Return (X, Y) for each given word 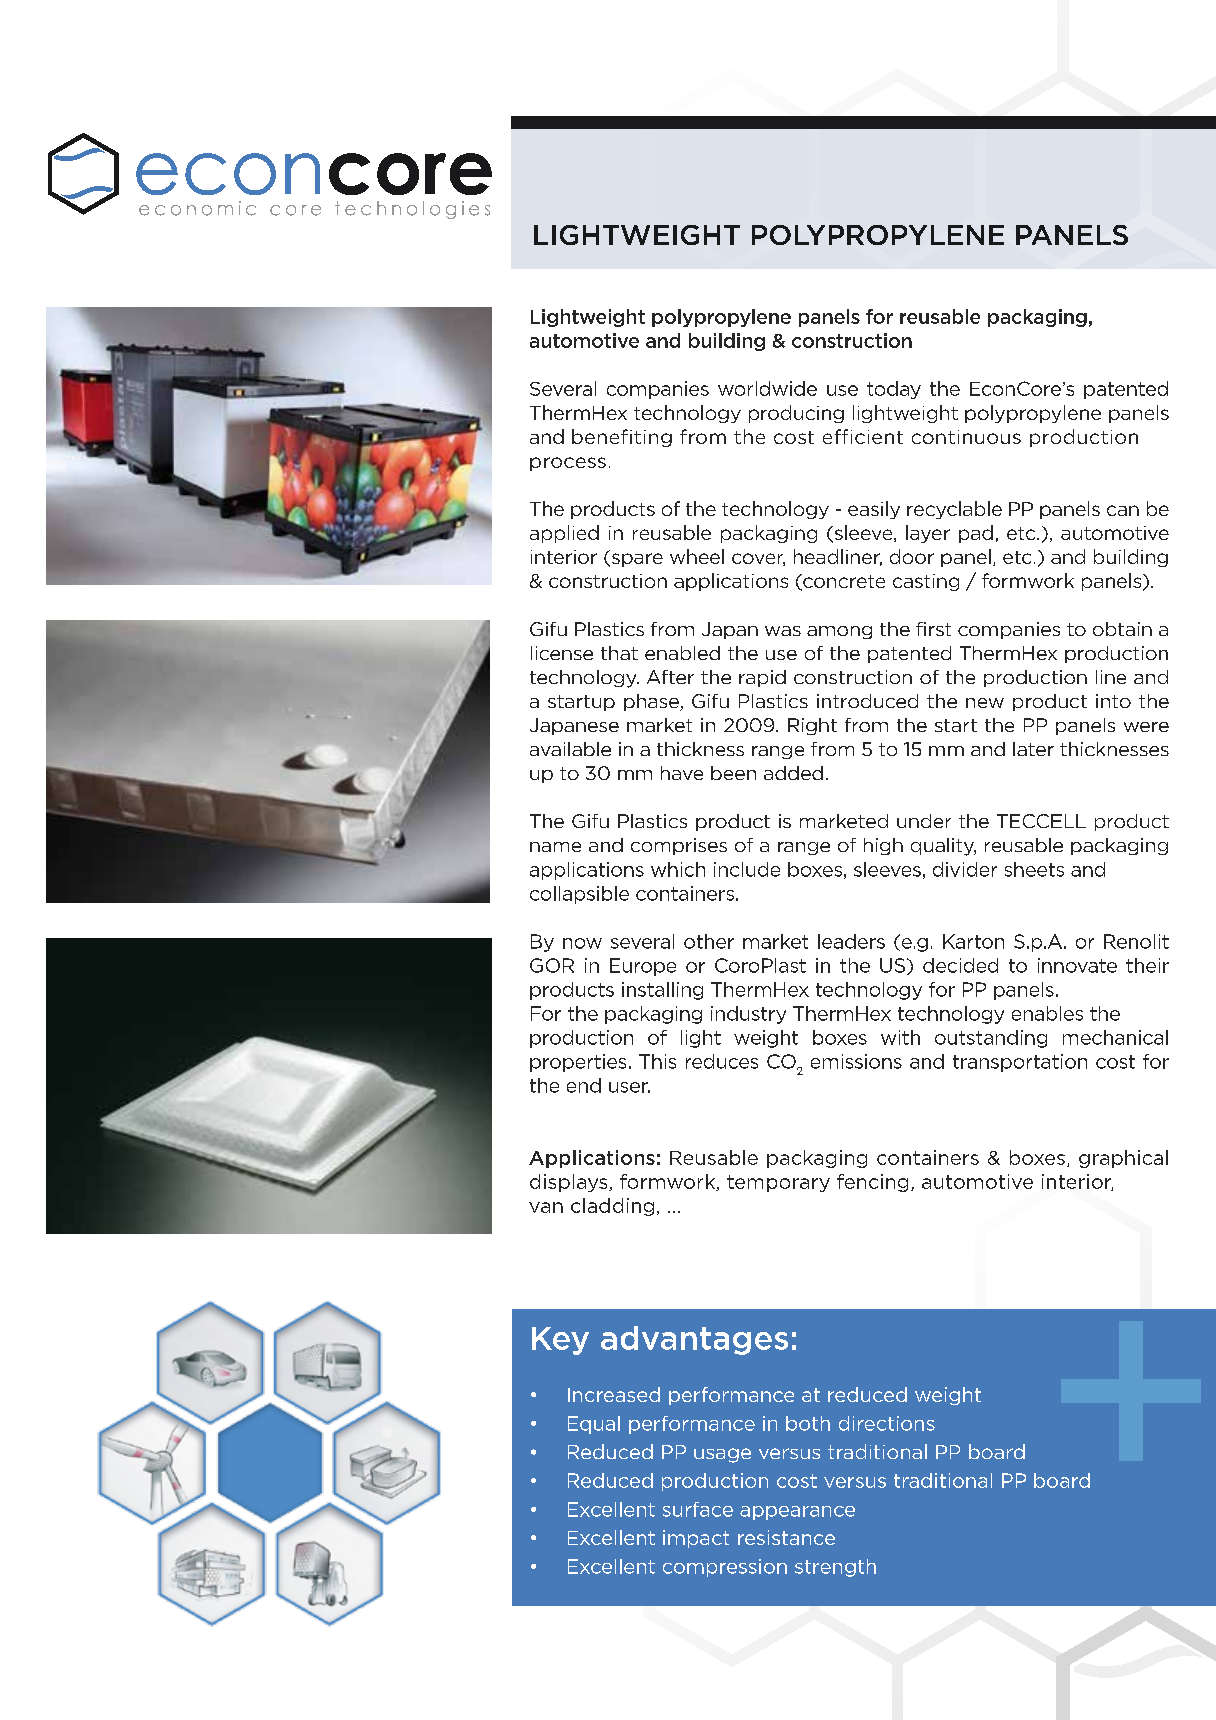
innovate (1077, 965)
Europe (643, 967)
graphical (1123, 1159)
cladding (612, 1207)
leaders (851, 941)
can (1123, 510)
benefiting (622, 438)
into (1113, 701)
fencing (872, 1183)
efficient (863, 436)
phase (652, 702)
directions (887, 1423)
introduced (867, 701)
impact (696, 1539)
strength (835, 1568)
